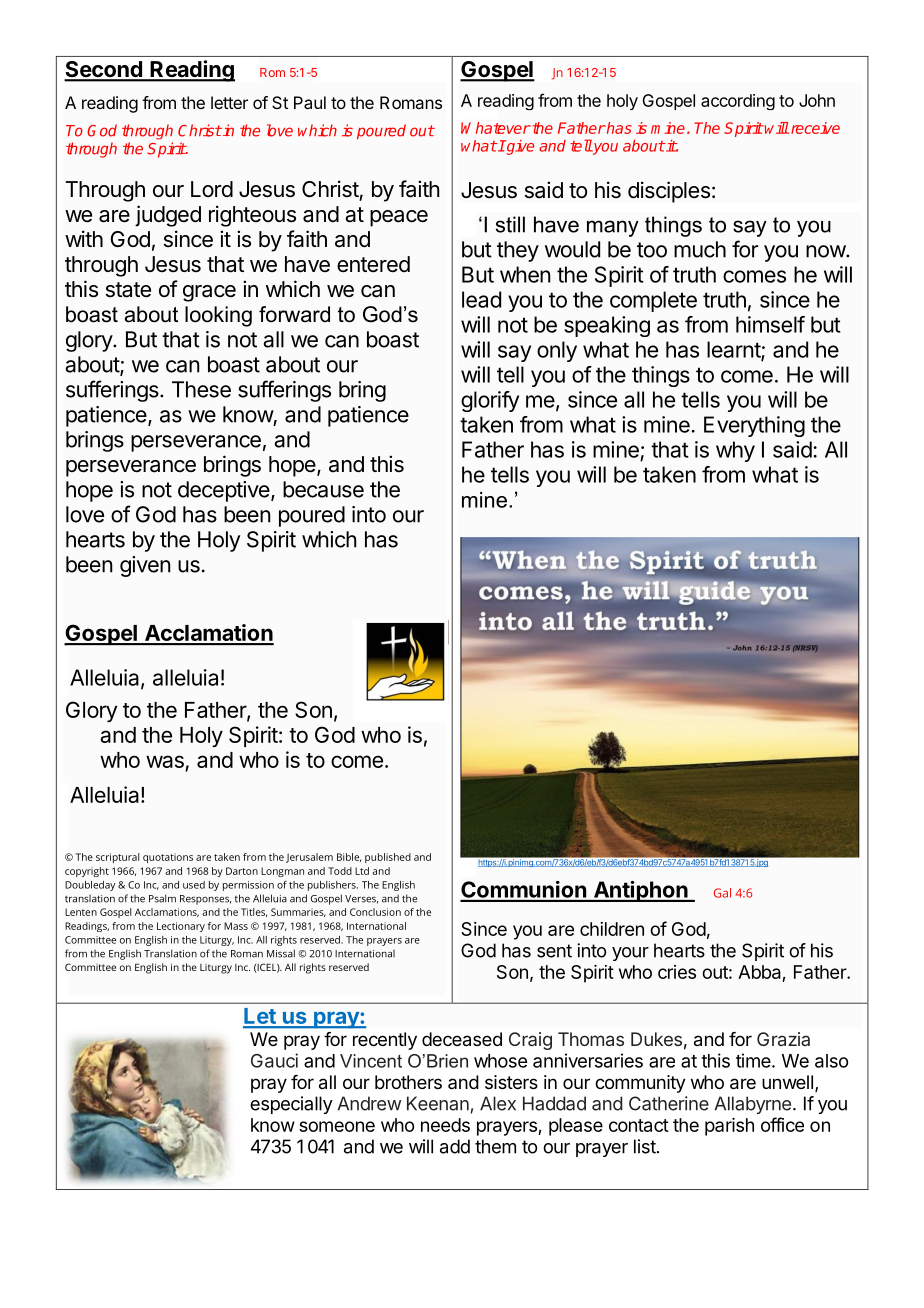 This image has width=924, height=1308. I want to click on letter, so click(229, 102).
